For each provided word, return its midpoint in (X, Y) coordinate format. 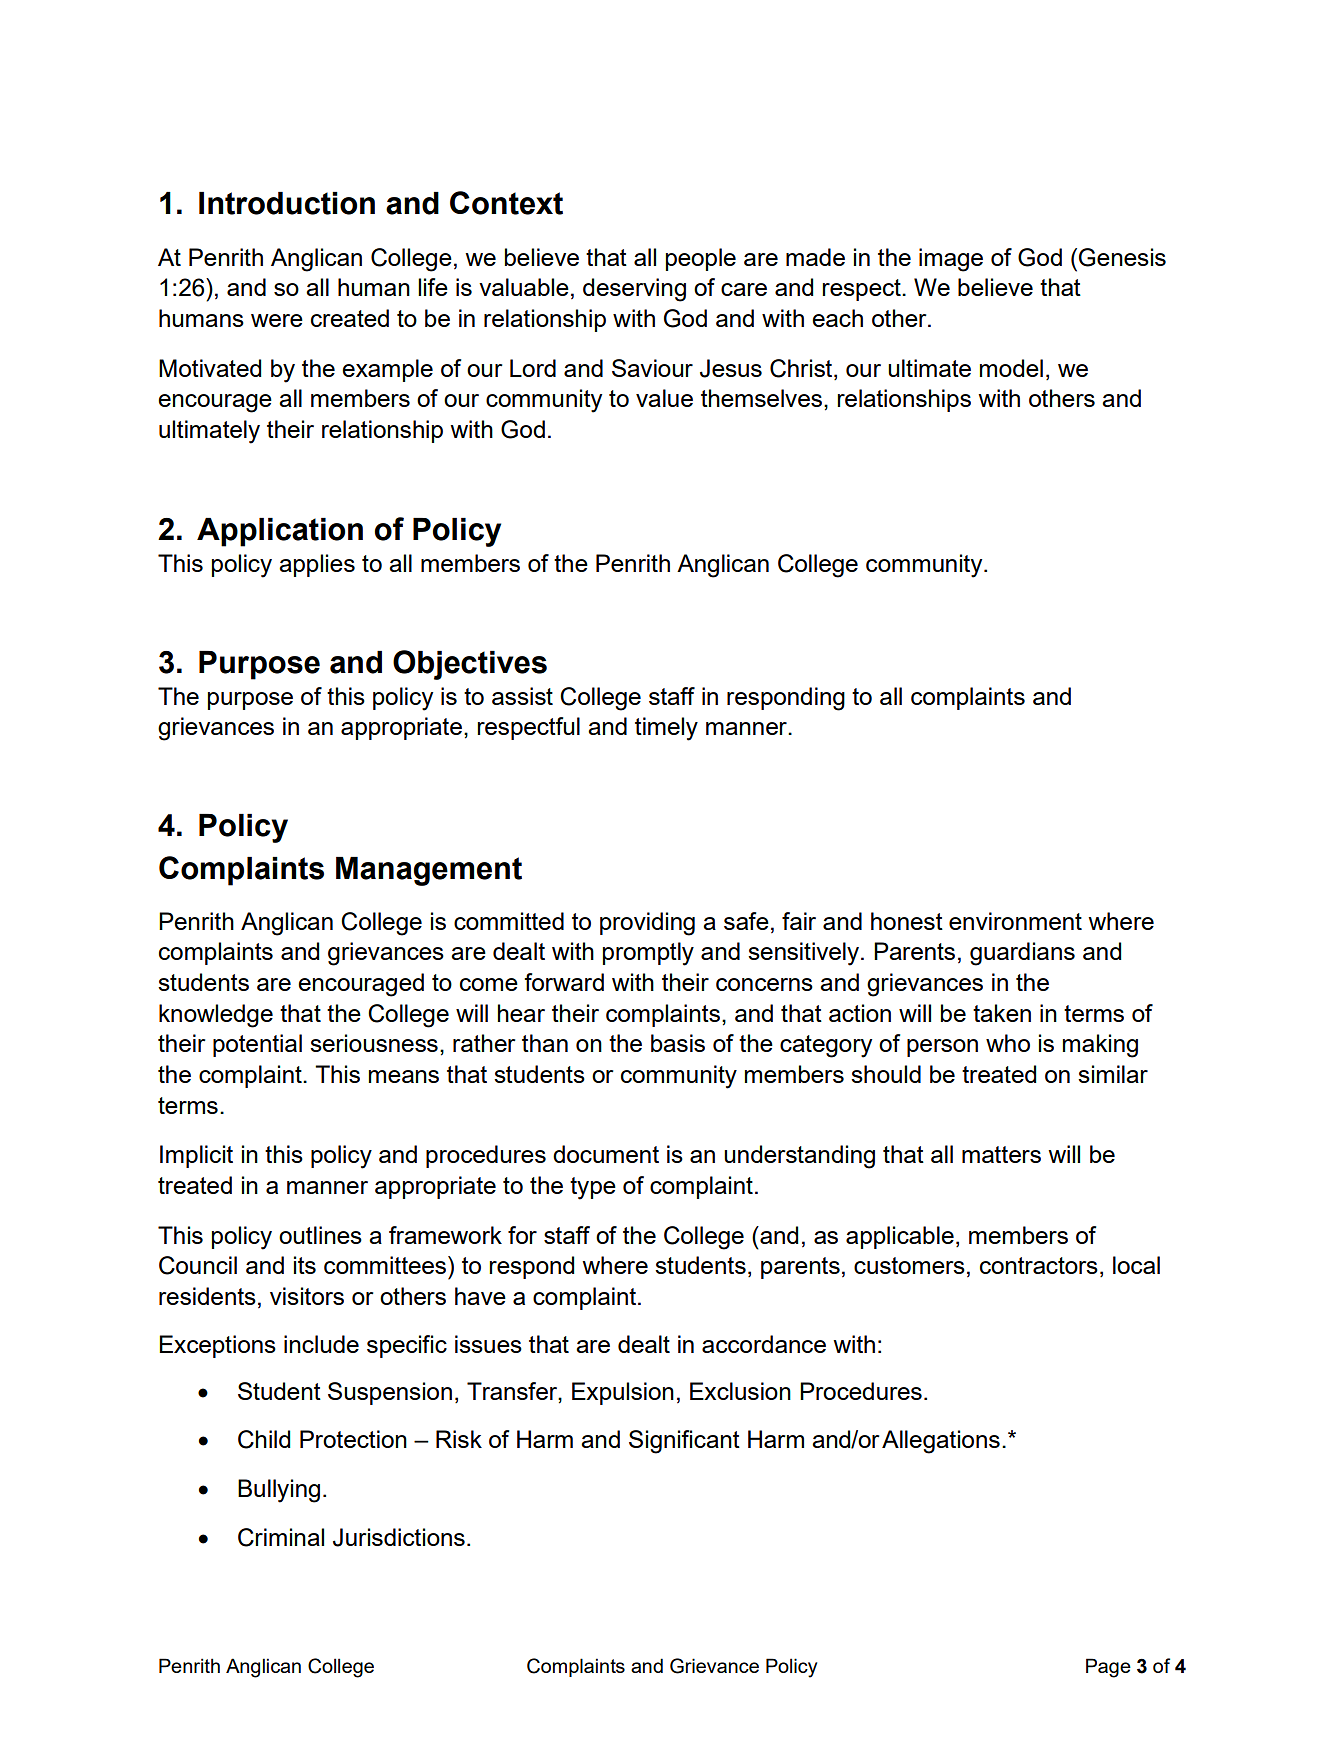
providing (647, 924)
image (951, 260)
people (701, 259)
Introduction (287, 203)
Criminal (281, 1537)
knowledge (216, 1016)
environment (1015, 921)
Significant (684, 1442)
